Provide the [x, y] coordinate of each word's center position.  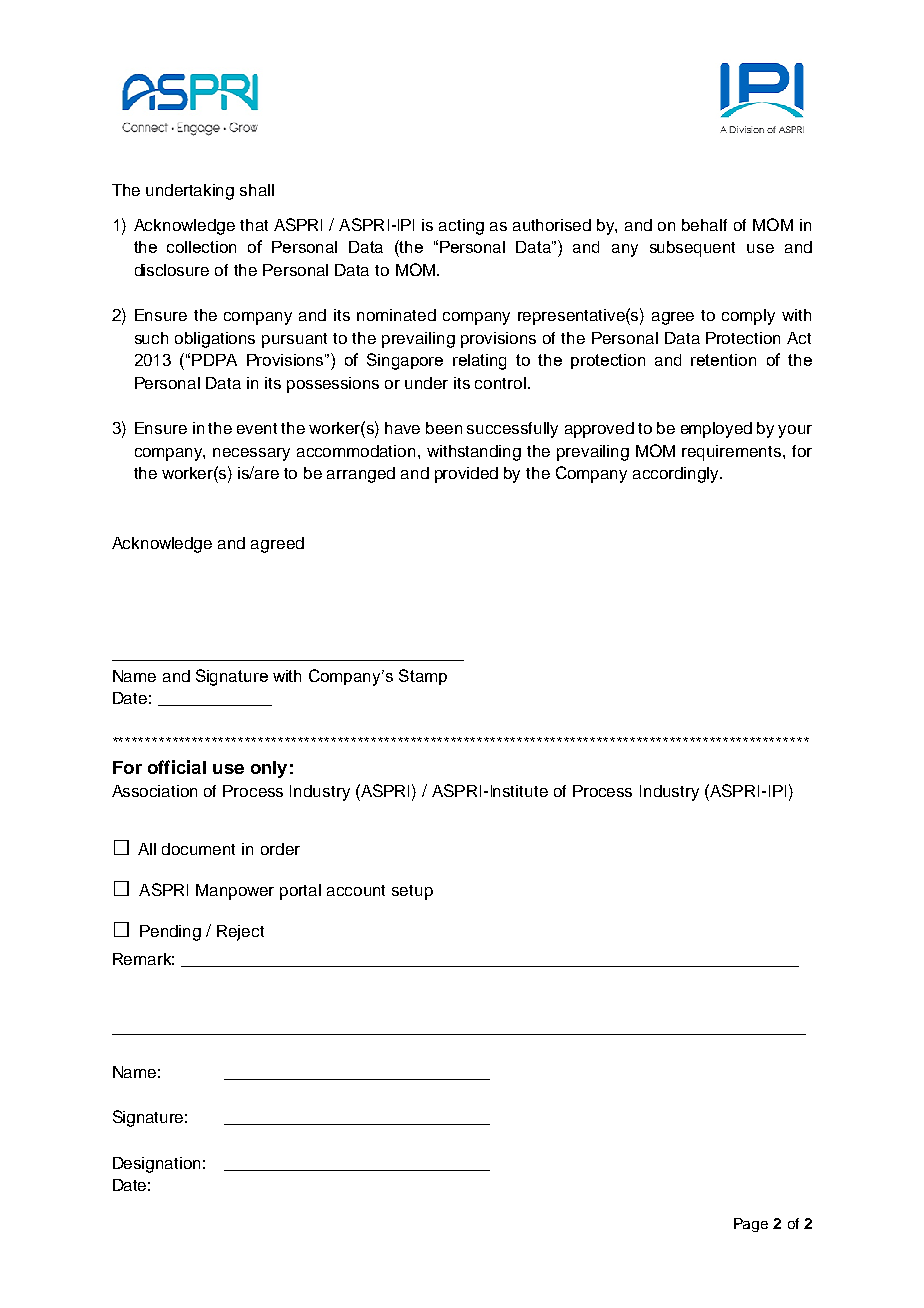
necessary [251, 454]
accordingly [677, 475]
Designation [156, 1165]
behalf [704, 225]
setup [412, 892]
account [356, 890]
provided [466, 475]
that [254, 225]
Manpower [235, 892]
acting [461, 227]
